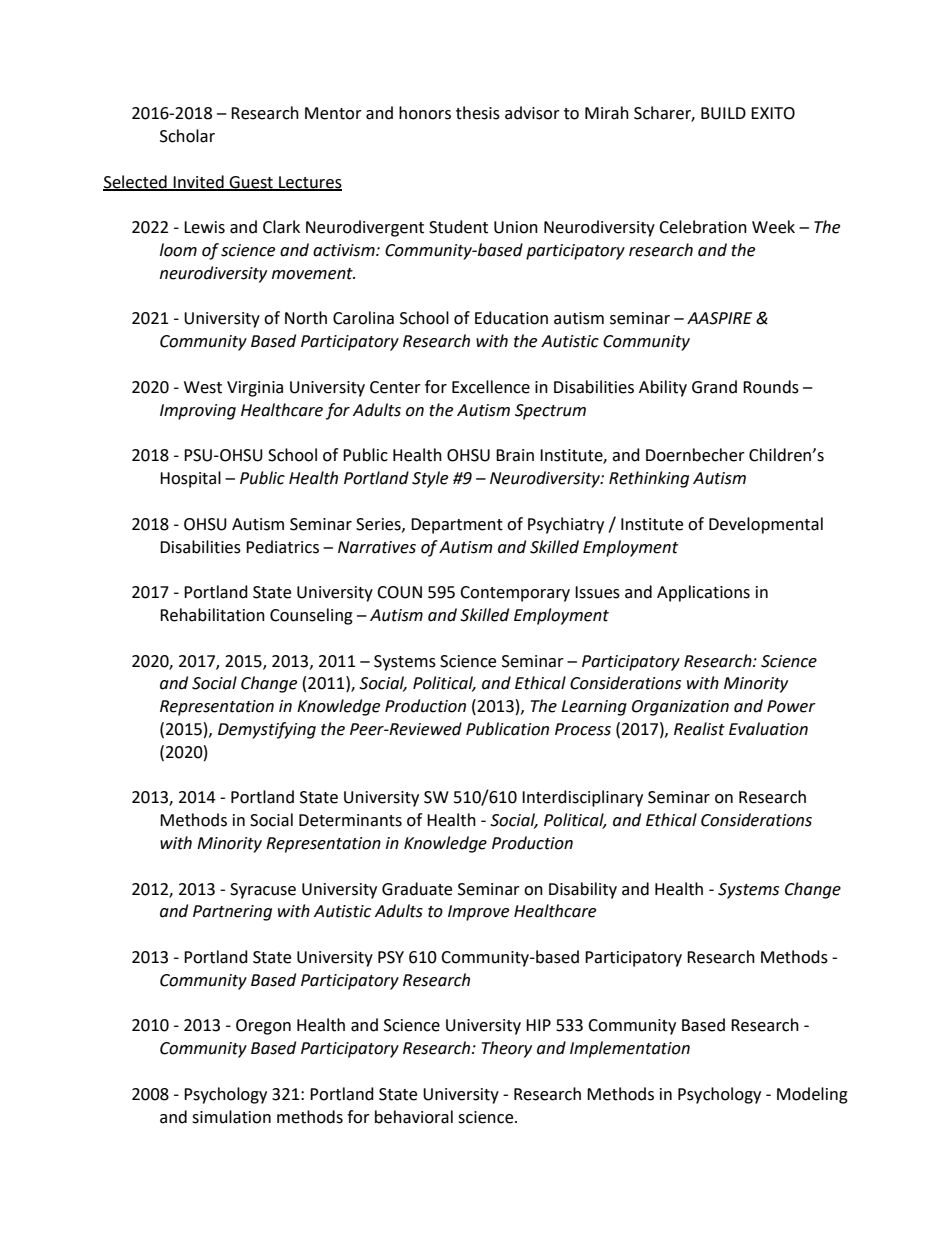  Describe the element at coordinates (507, 1049) in the document. I see `Theory` at that location.
